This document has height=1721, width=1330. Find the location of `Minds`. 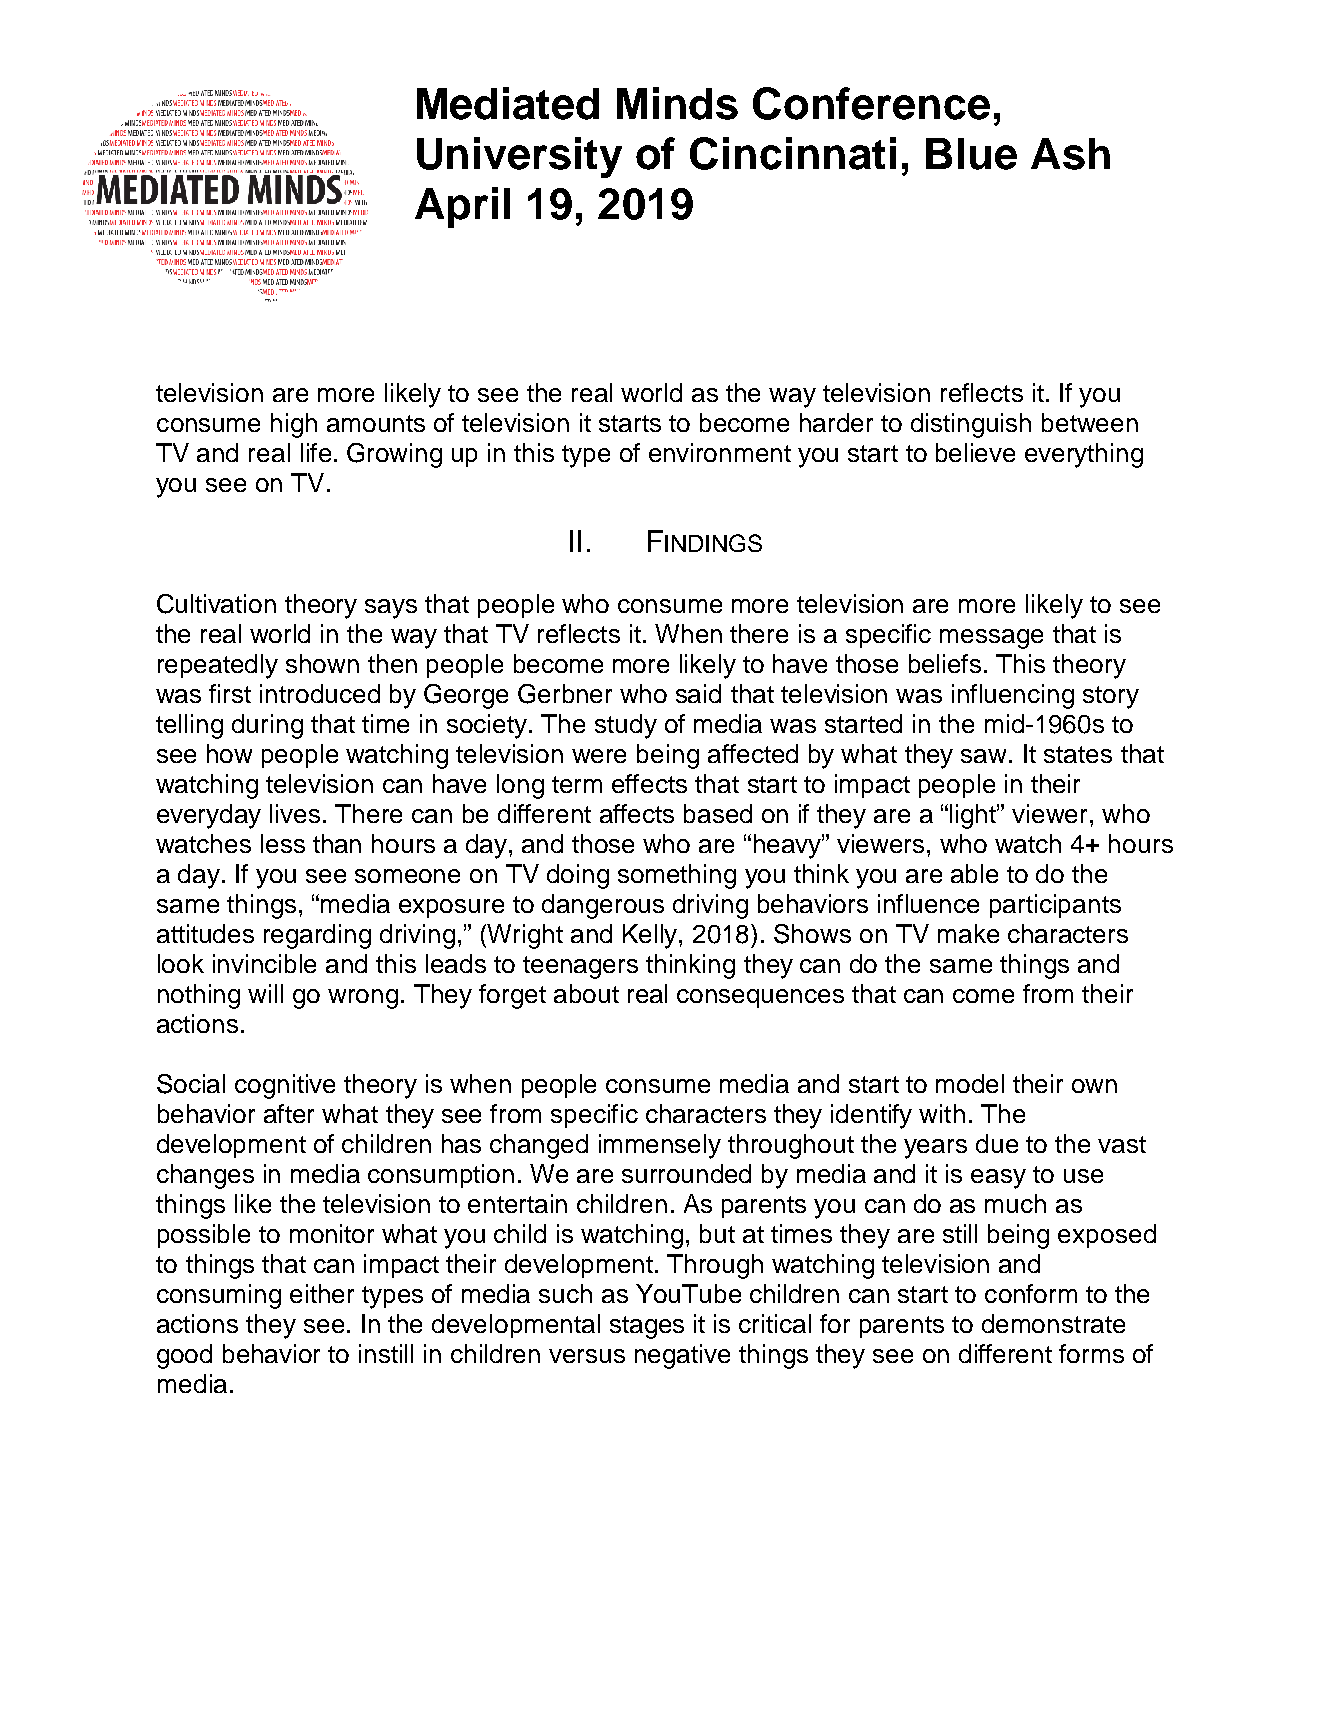

Minds is located at coordinates (677, 103).
